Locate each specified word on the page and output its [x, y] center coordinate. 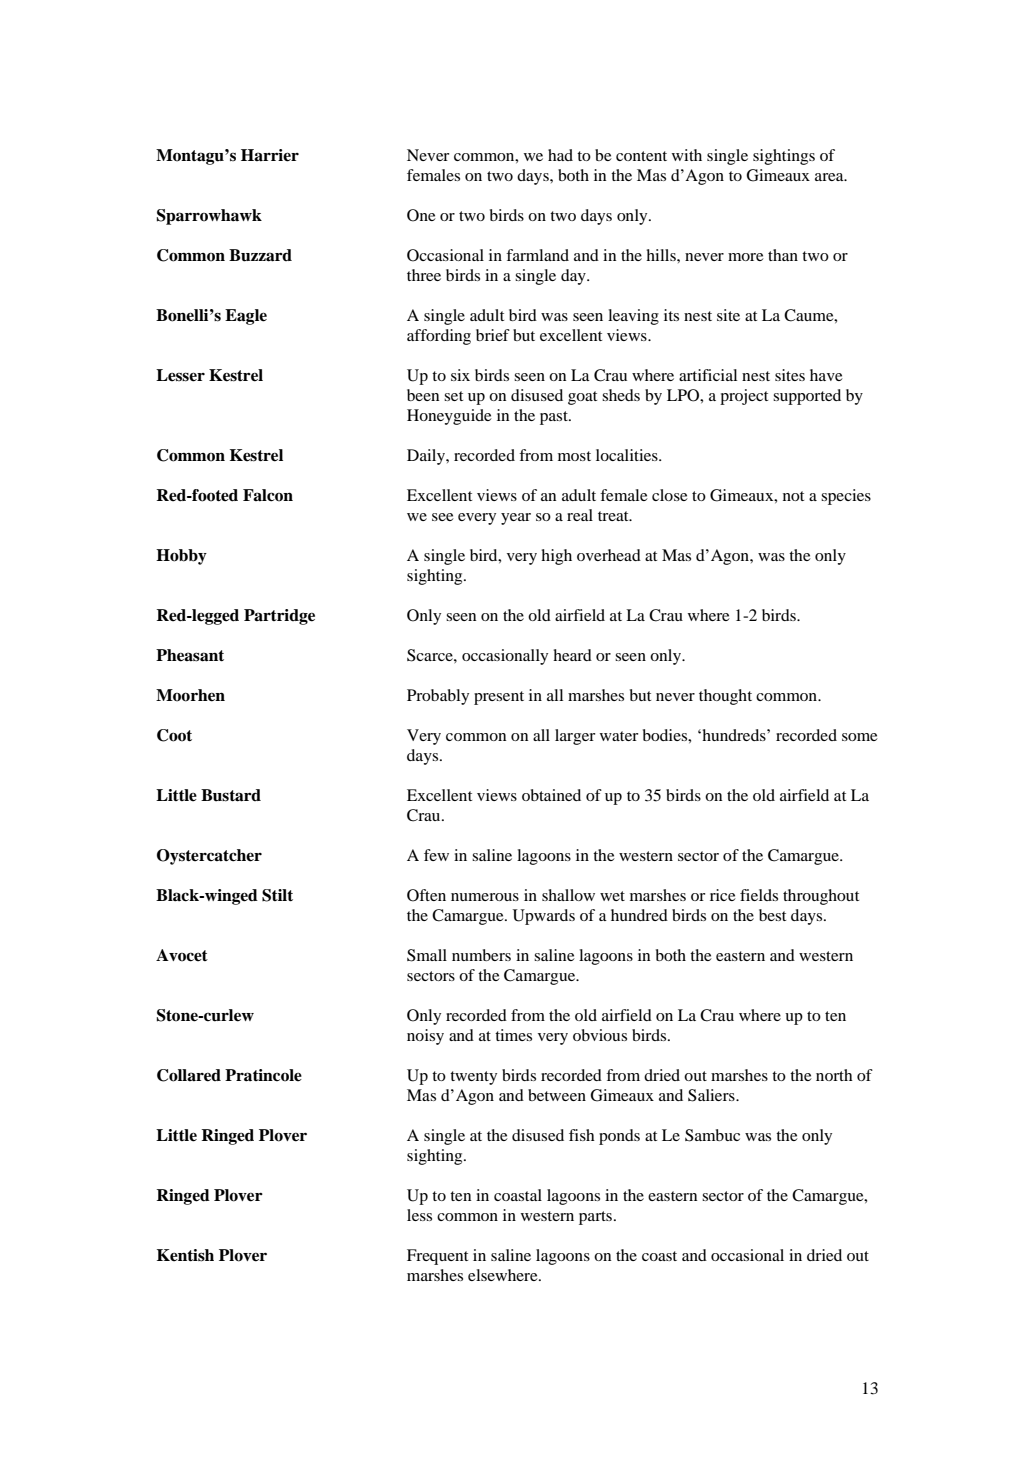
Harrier [270, 155]
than [783, 255]
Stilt [277, 895]
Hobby [181, 557]
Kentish [185, 1255]
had [560, 155]
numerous [485, 897]
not [793, 496]
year [516, 519]
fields [759, 895]
